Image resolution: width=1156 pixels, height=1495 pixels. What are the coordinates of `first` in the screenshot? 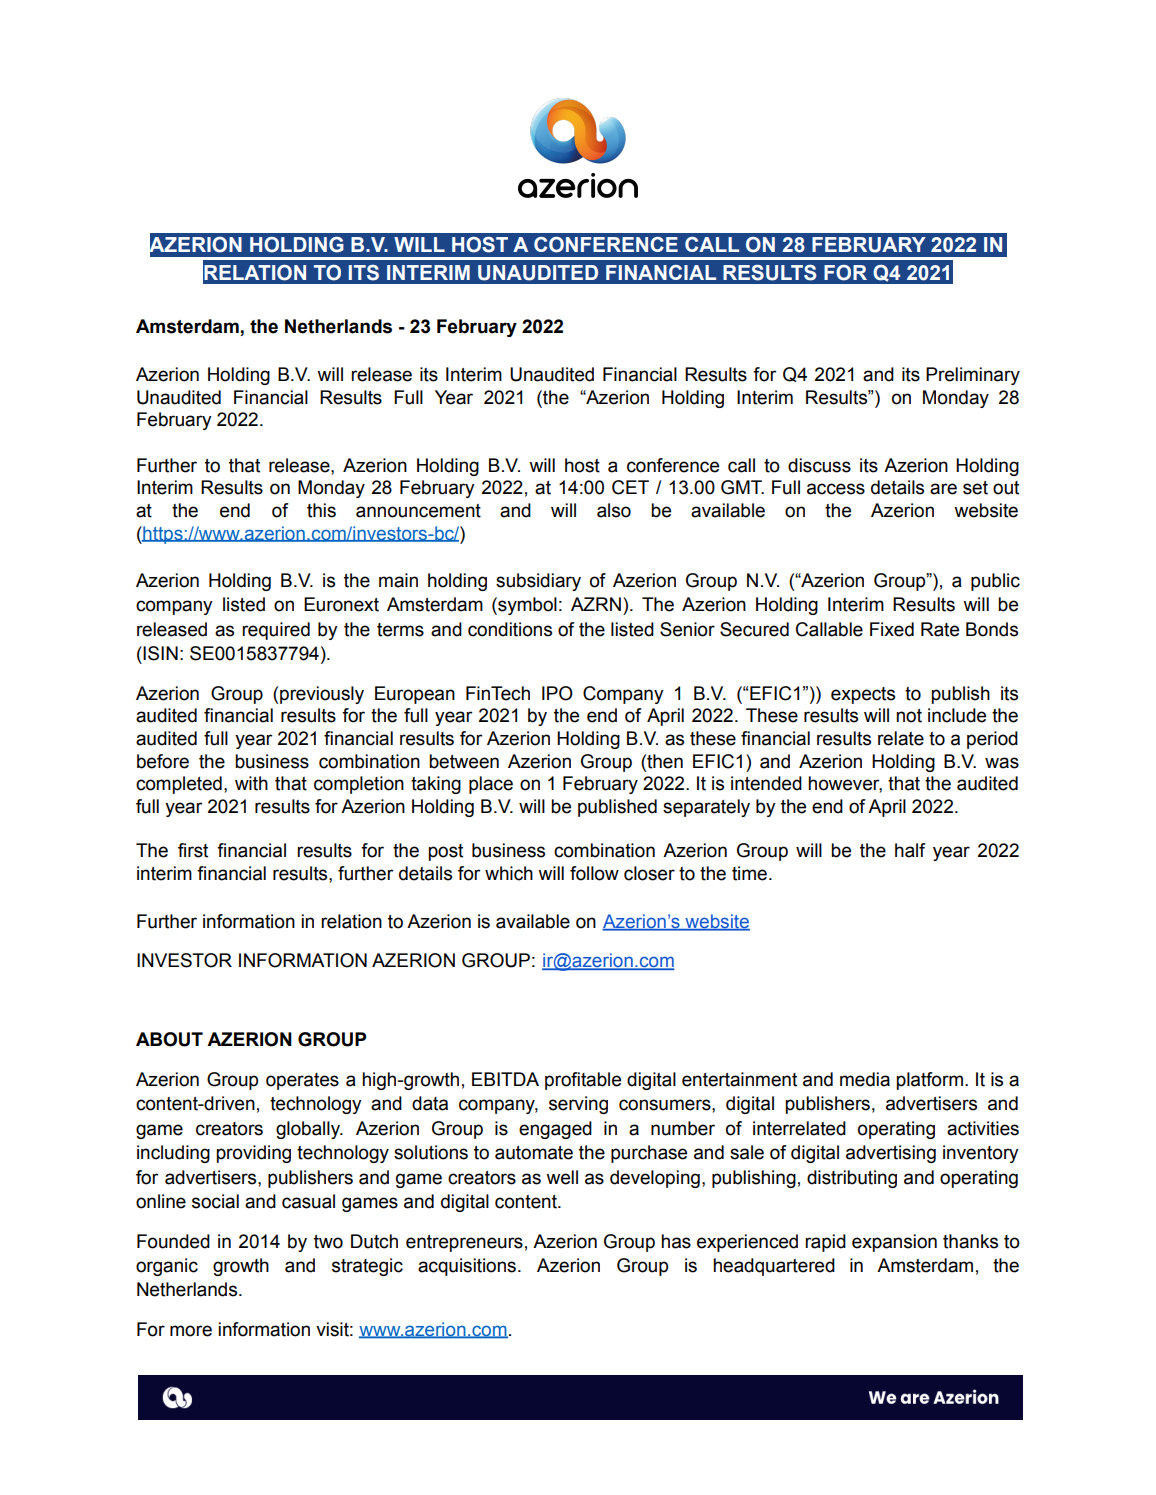 It's located at (193, 850).
